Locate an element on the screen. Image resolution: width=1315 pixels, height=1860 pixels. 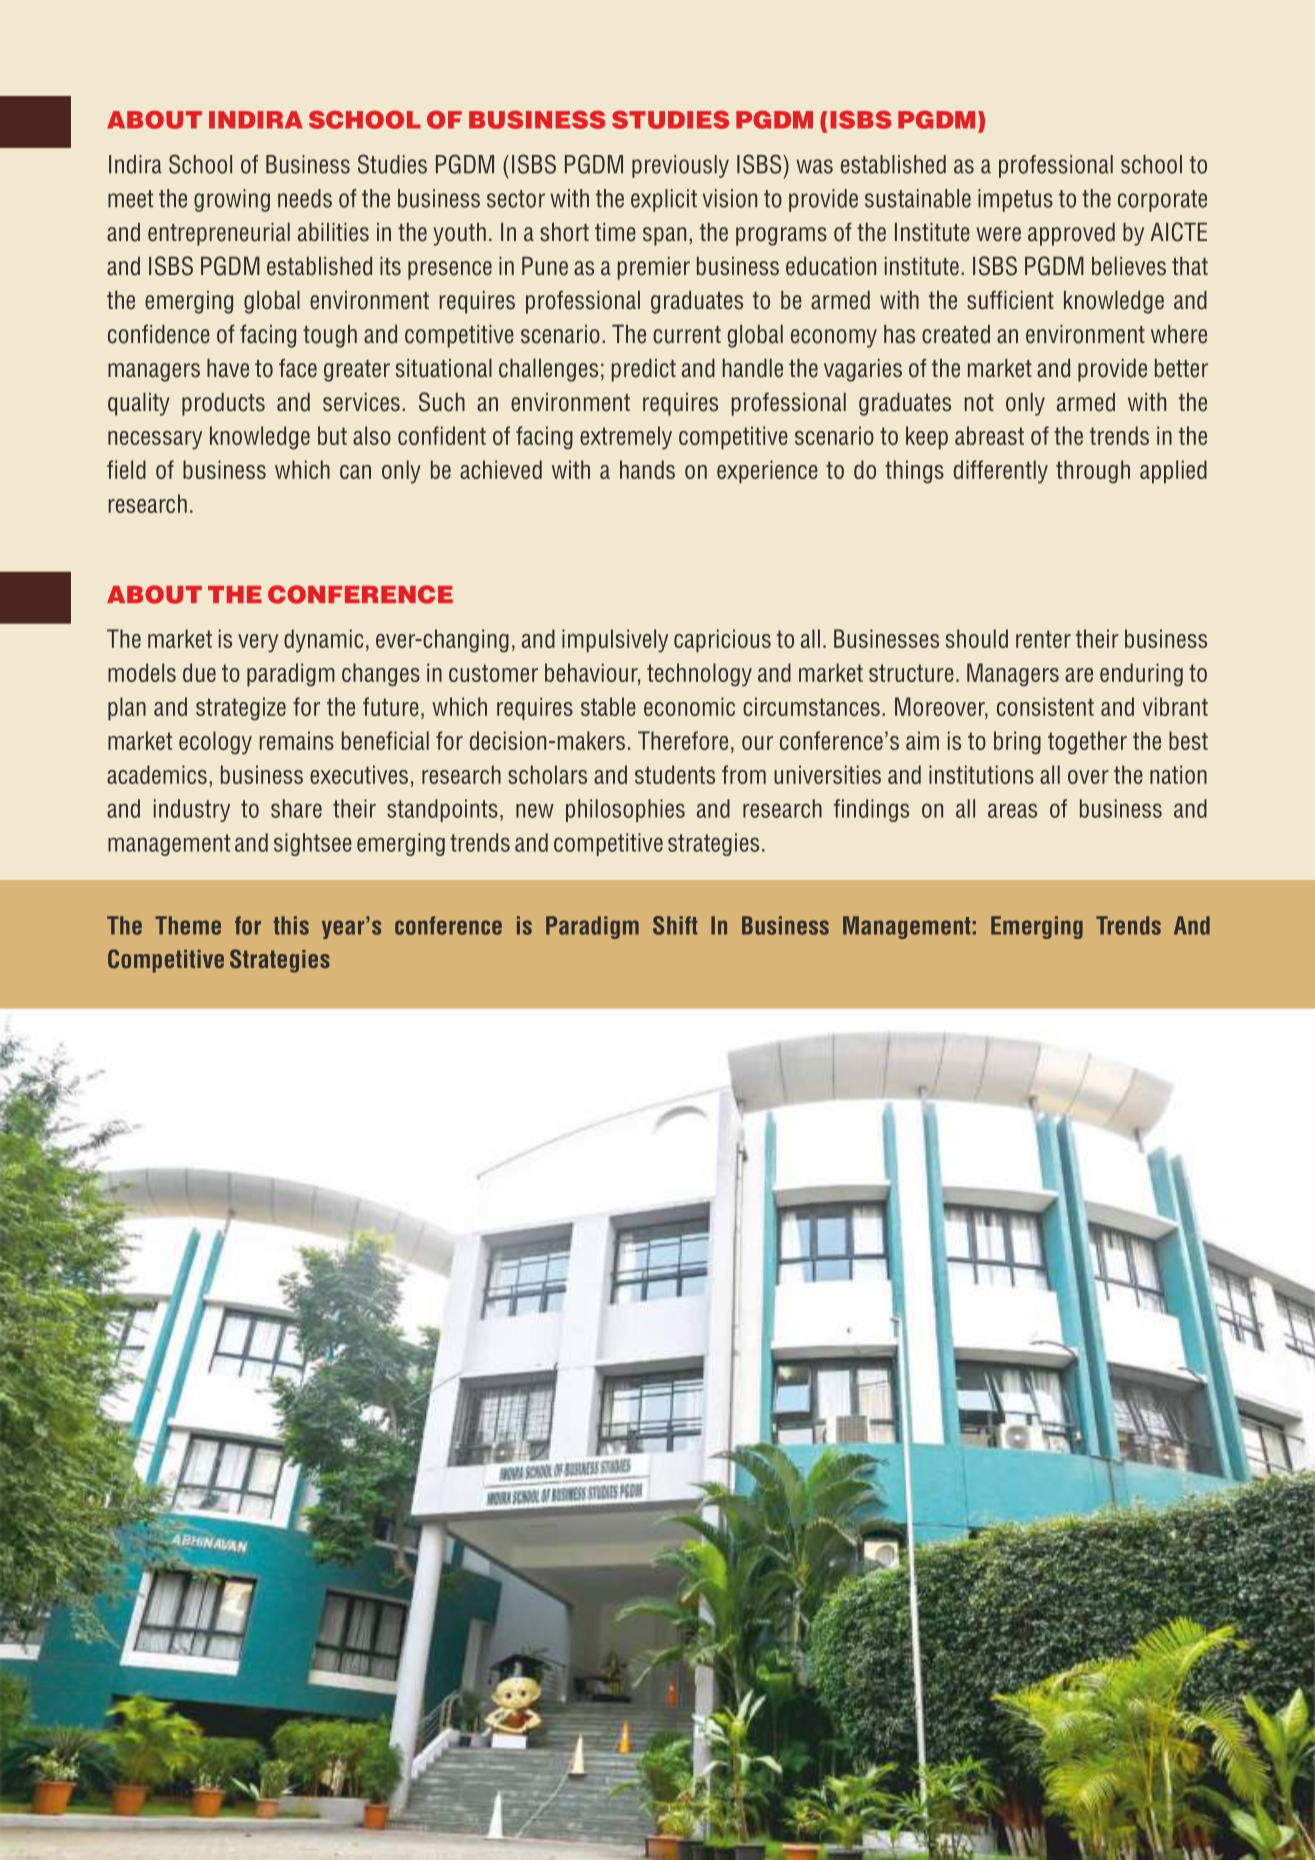
explicit is located at coordinates (664, 200).
